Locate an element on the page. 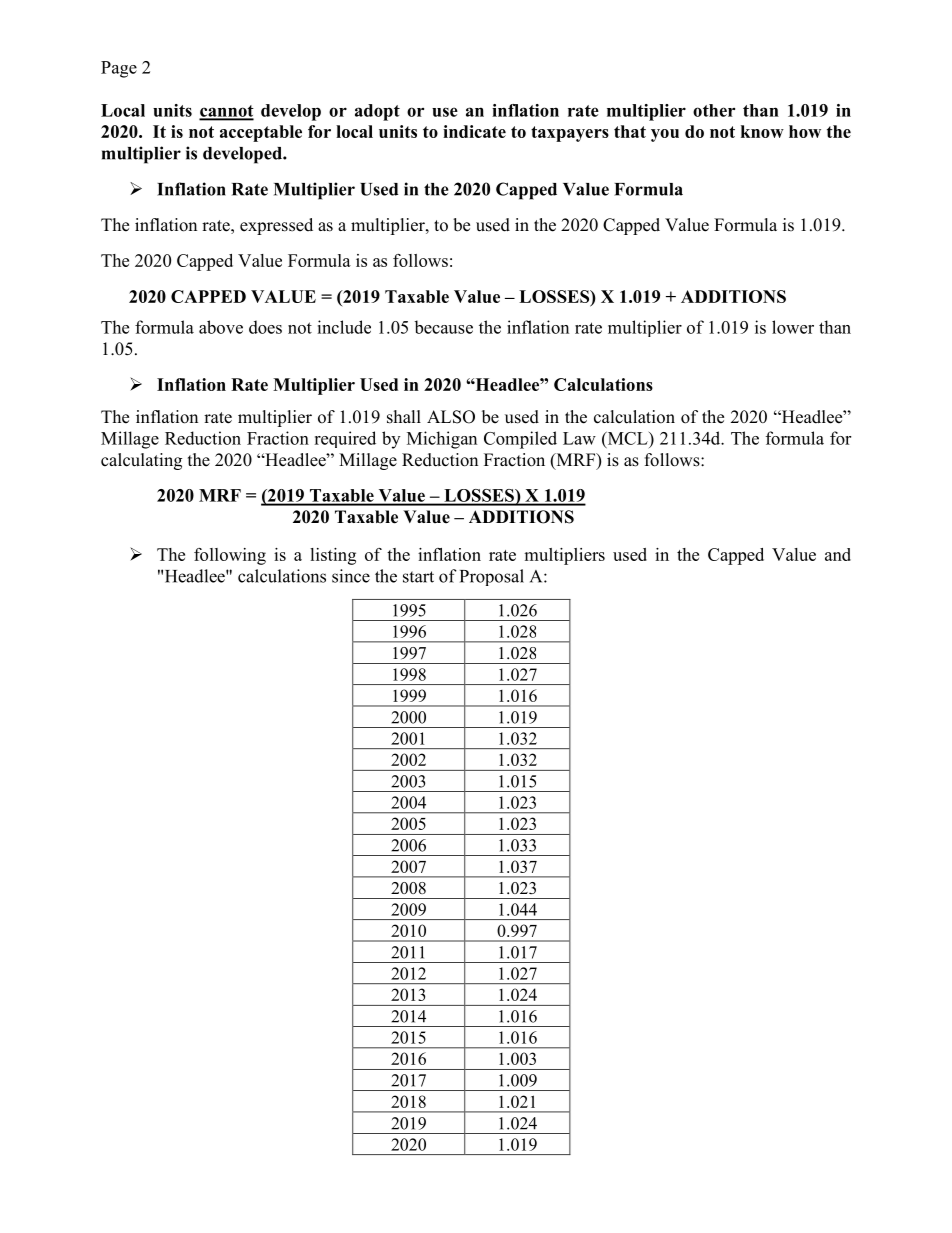 The width and height of the image is (952, 1233). because is located at coordinates (443, 327).
